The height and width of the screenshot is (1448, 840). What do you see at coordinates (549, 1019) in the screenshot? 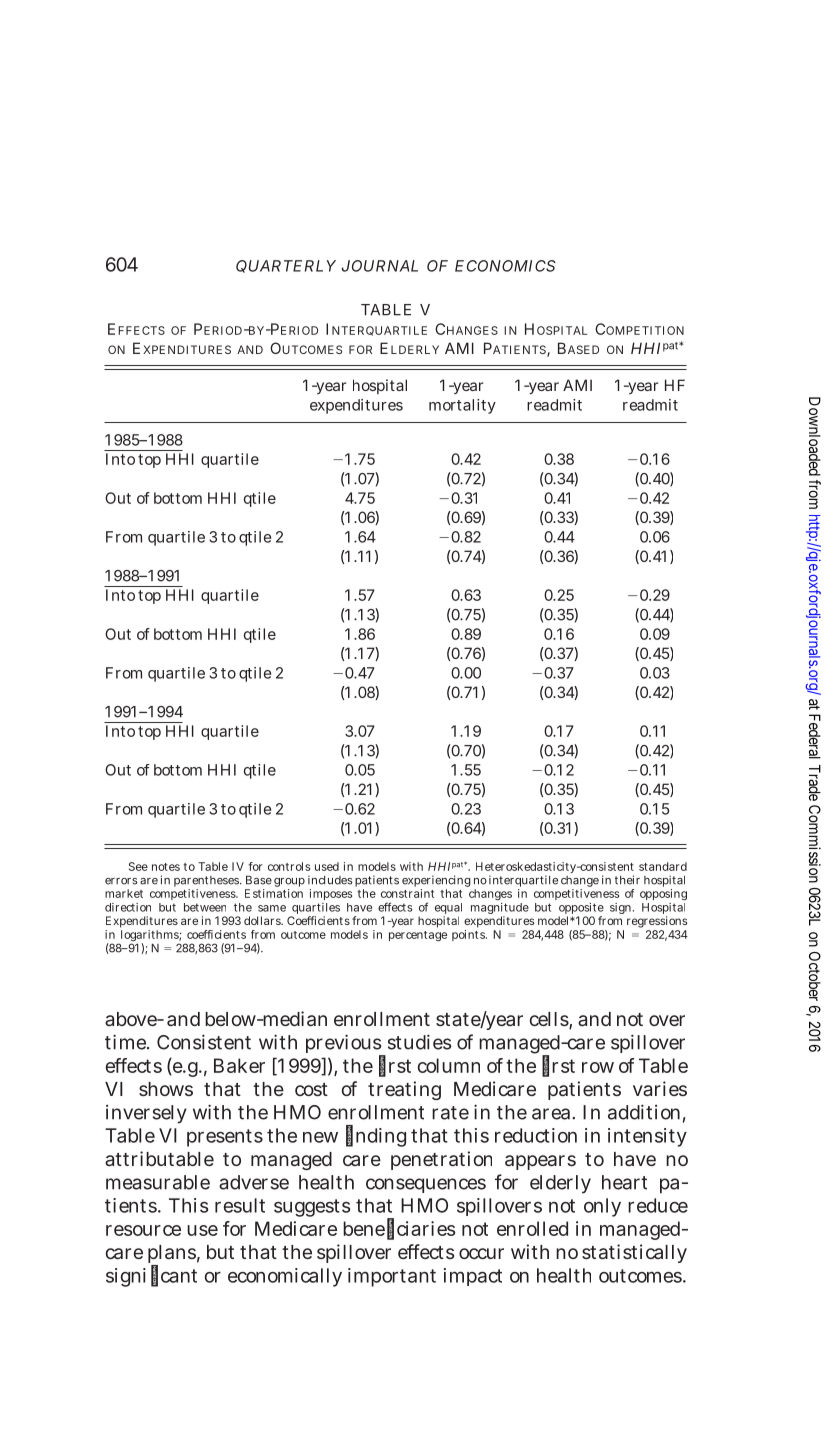
I see `cells` at bounding box center [549, 1019].
